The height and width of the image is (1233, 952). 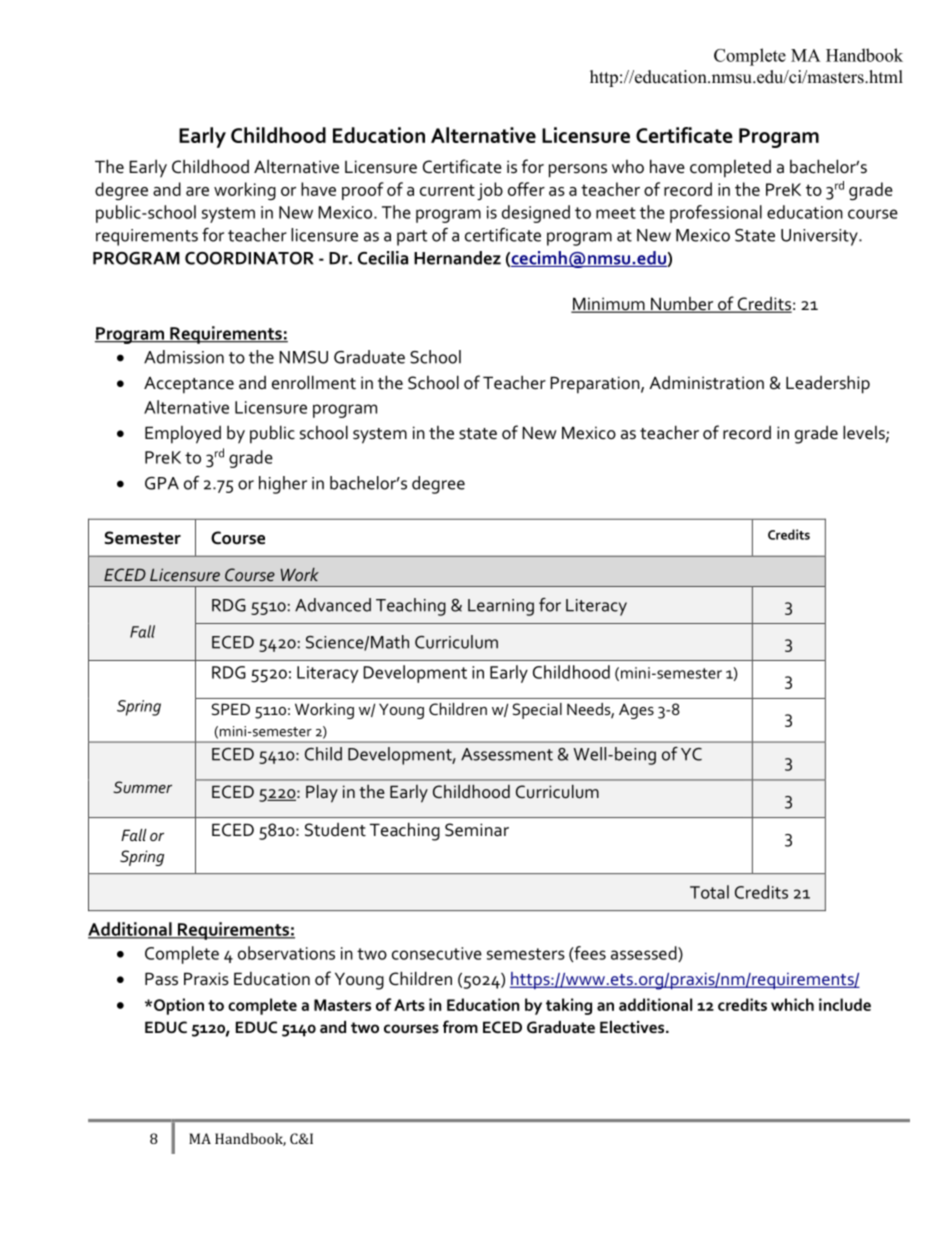 I want to click on Ages, so click(x=636, y=711).
